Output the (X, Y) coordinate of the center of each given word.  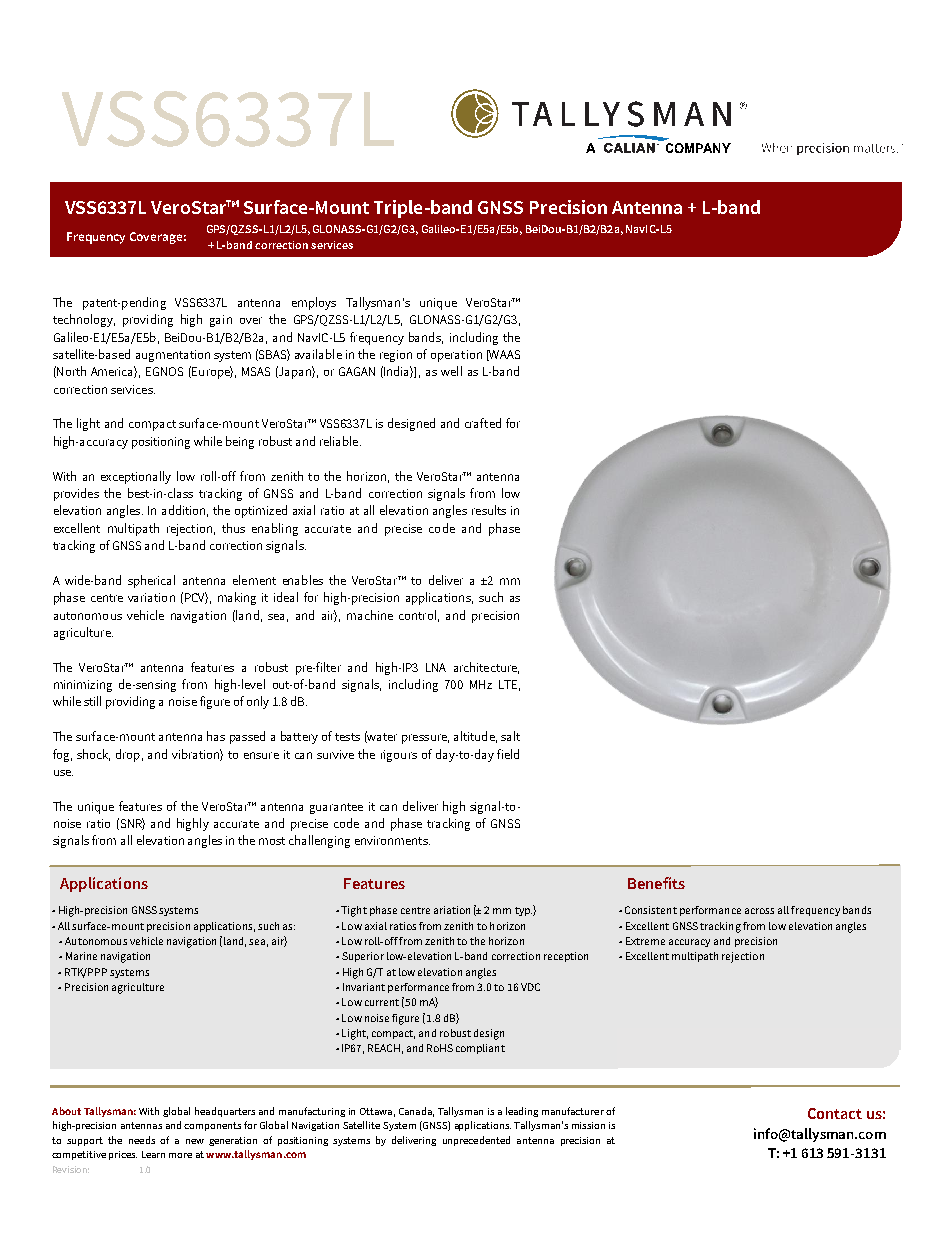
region (396, 356)
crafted (483, 423)
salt (510, 736)
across (759, 911)
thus (233, 528)
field (508, 754)
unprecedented (476, 1141)
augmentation (173, 356)
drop (128, 755)
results (489, 510)
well (451, 371)
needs (142, 1140)
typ (523, 911)
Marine (81, 956)
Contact (835, 1113)
